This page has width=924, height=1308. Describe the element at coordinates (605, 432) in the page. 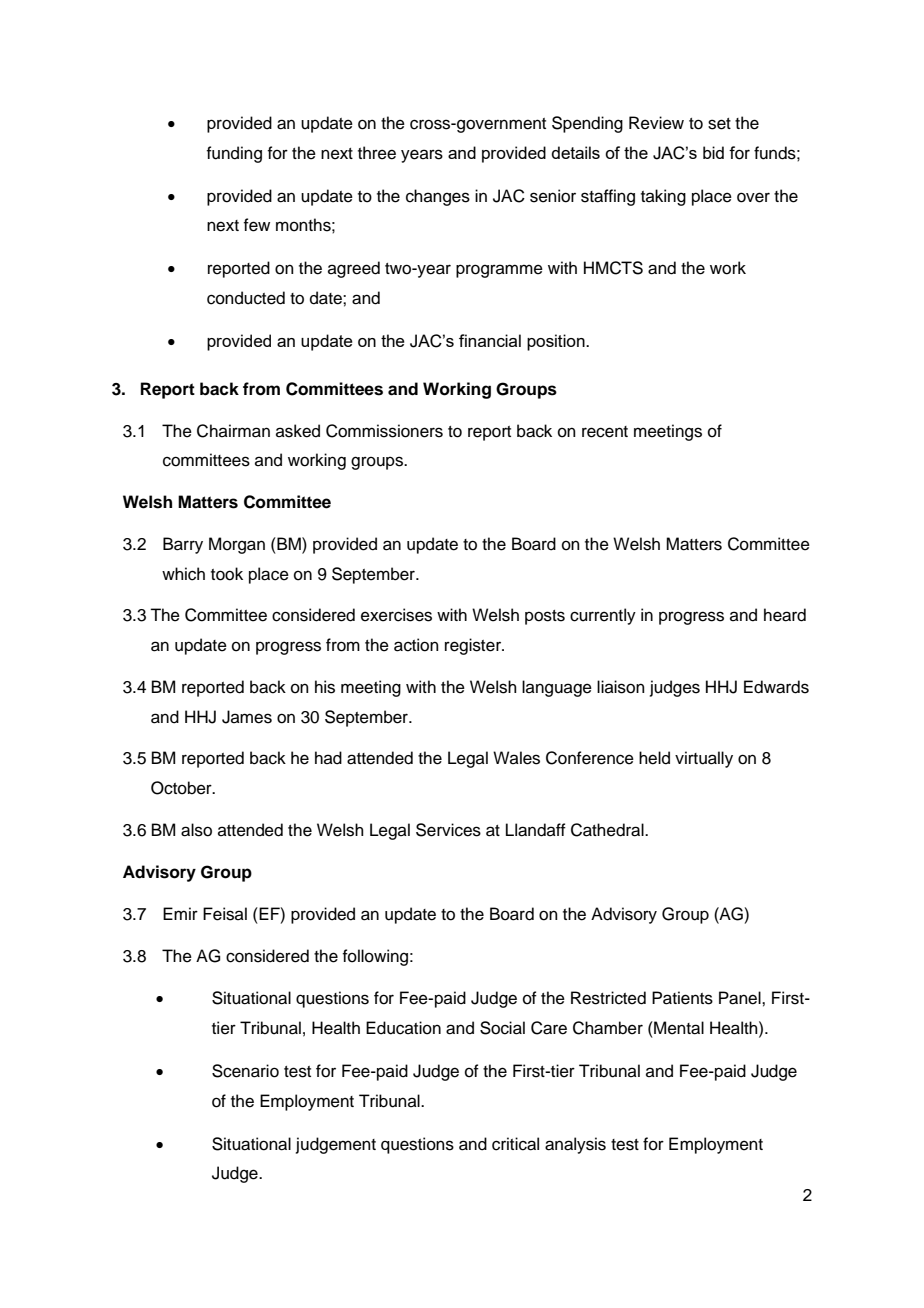

I see `recent` at that location.
